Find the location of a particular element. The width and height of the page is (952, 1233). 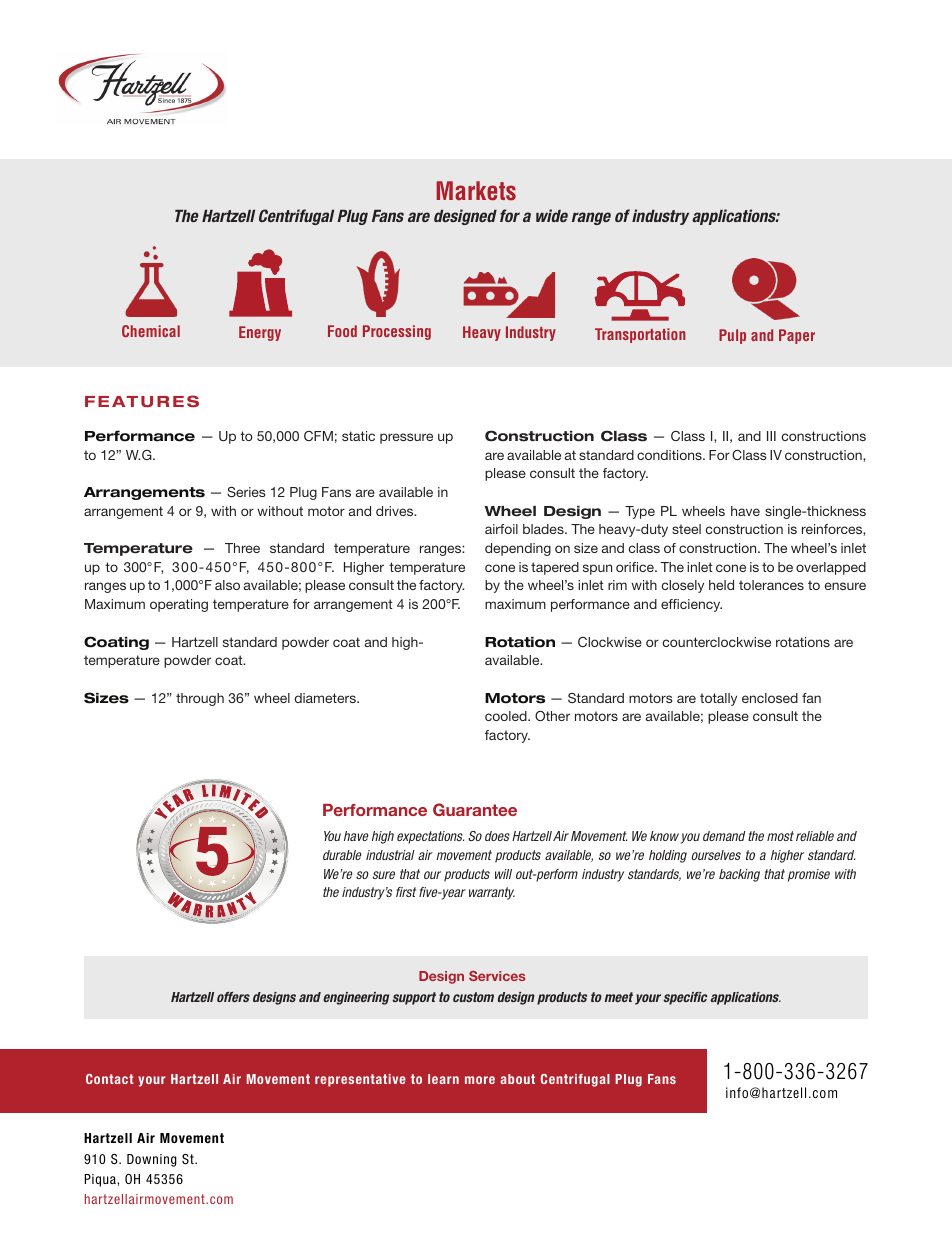

more is located at coordinates (480, 1080).
